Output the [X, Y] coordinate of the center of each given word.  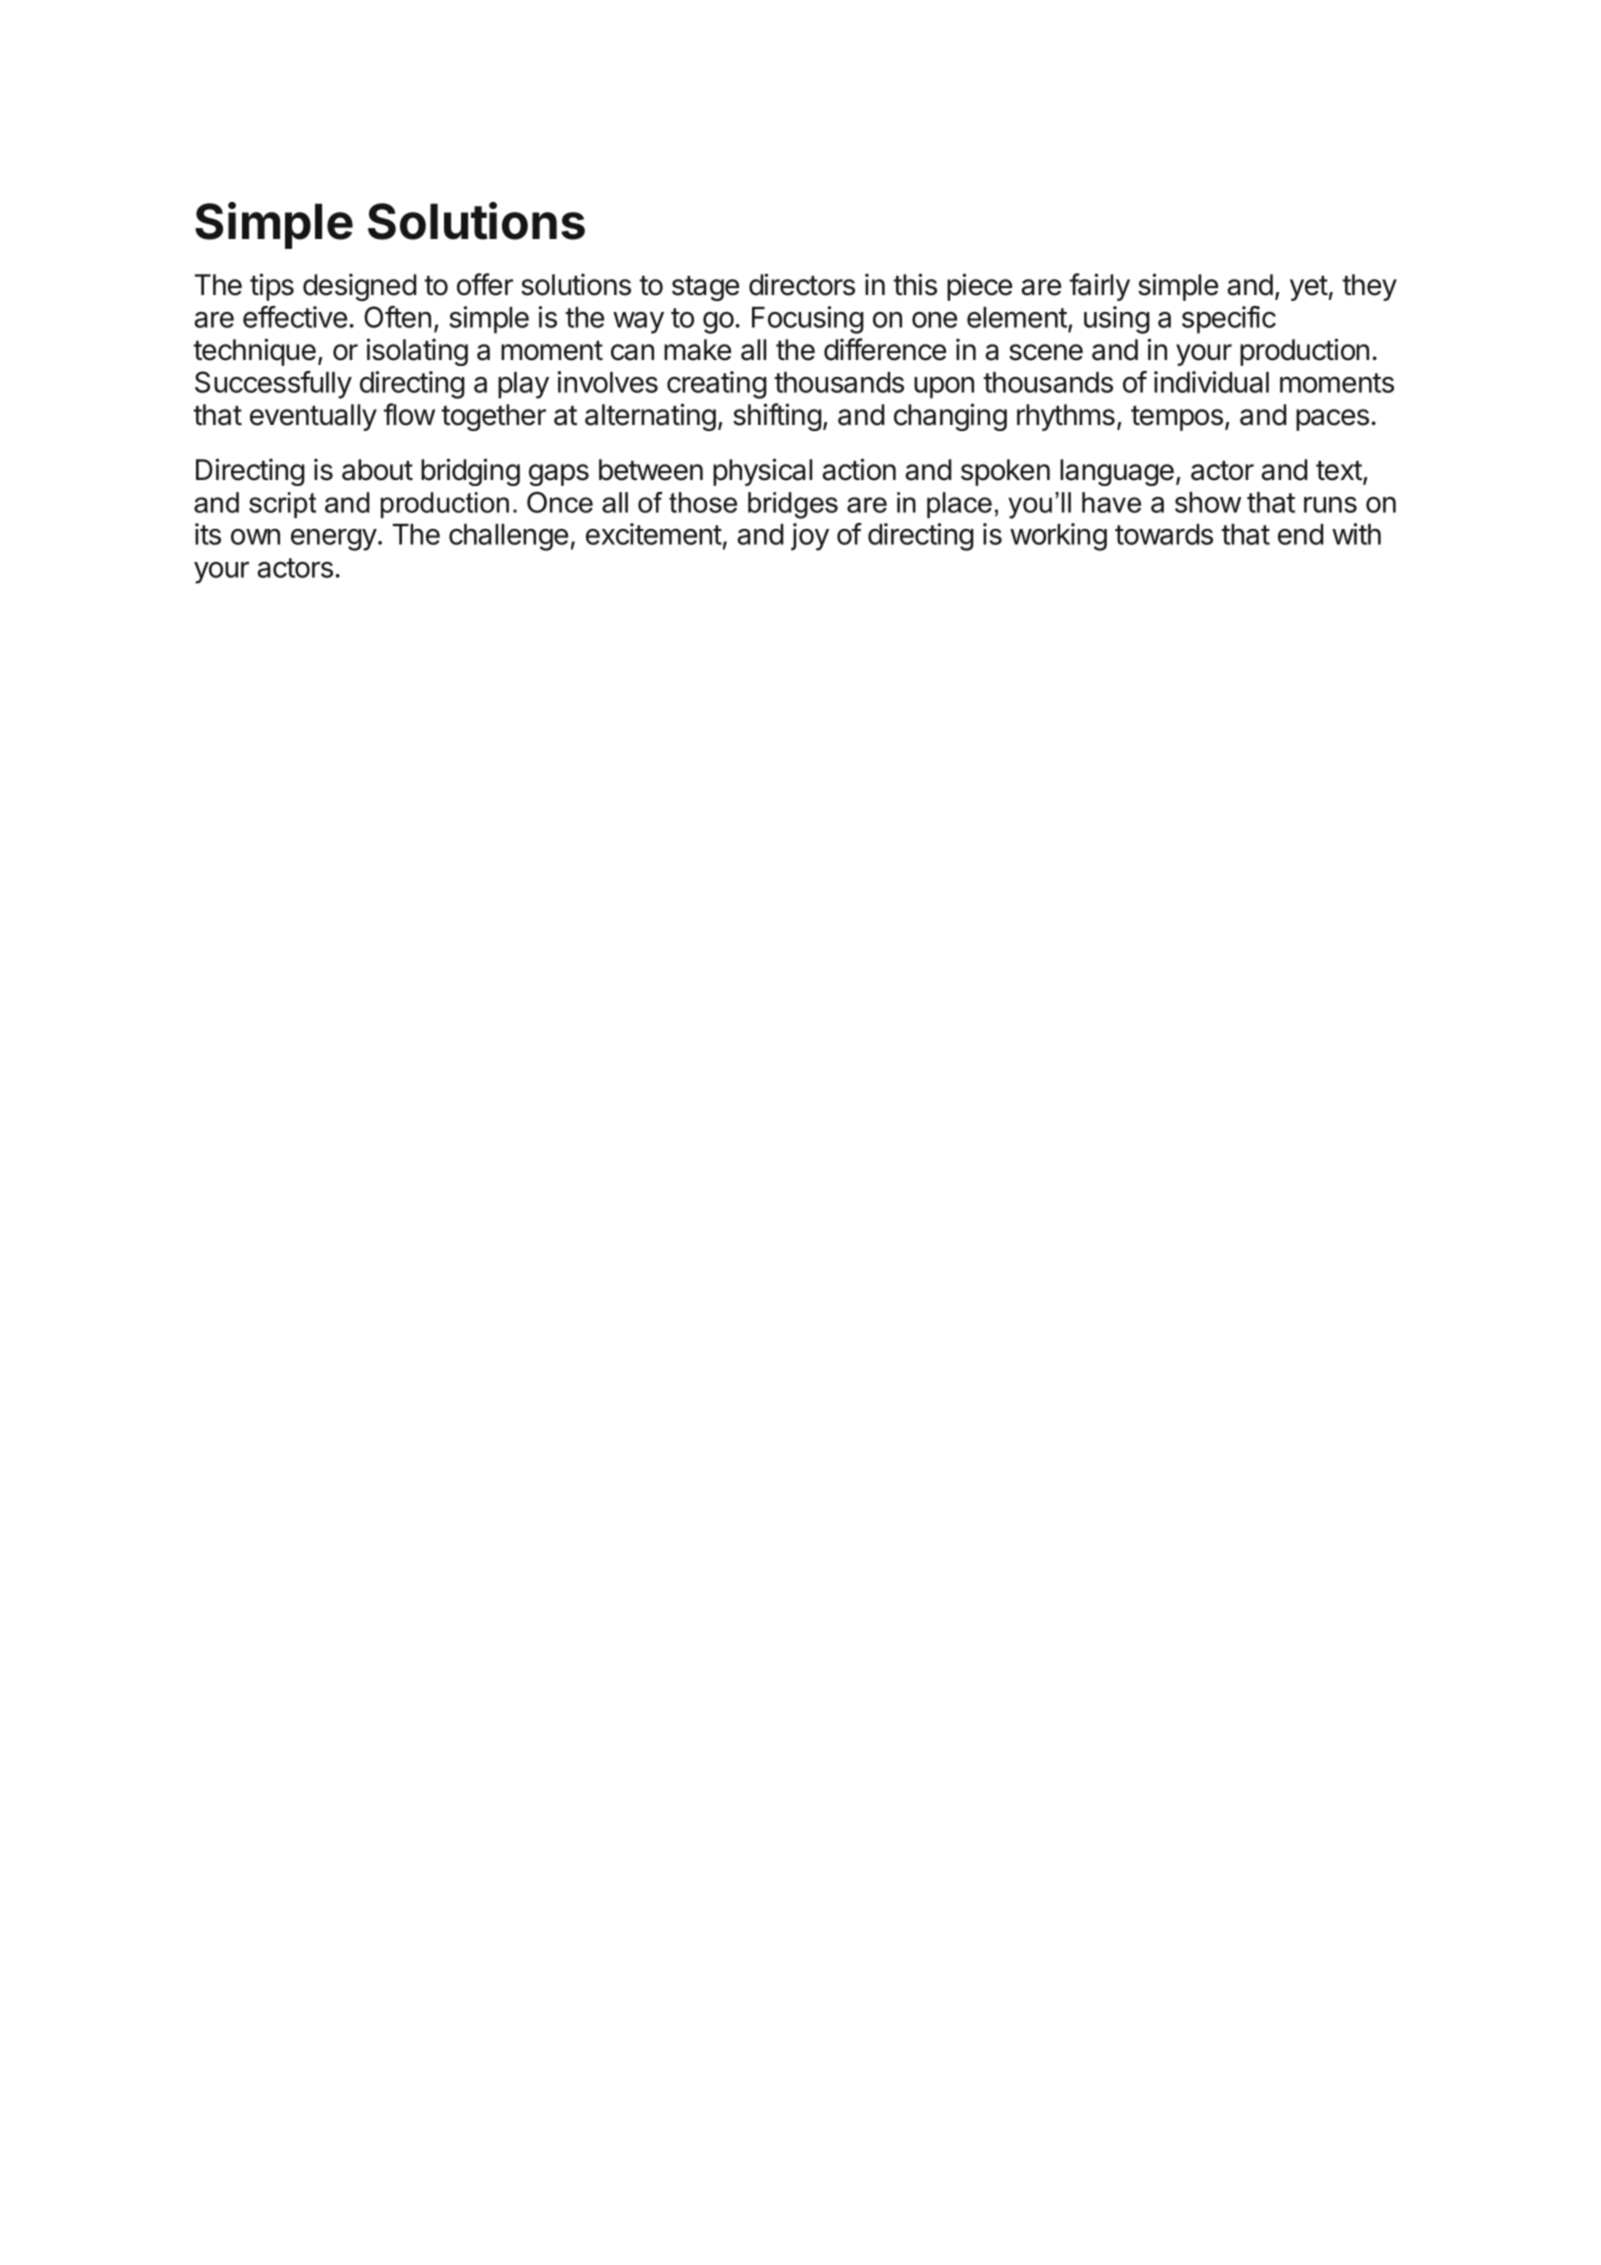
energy [334, 539]
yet [1309, 288]
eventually [313, 417]
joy [810, 537]
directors [802, 284]
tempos [1177, 418]
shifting [777, 417]
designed [359, 287]
